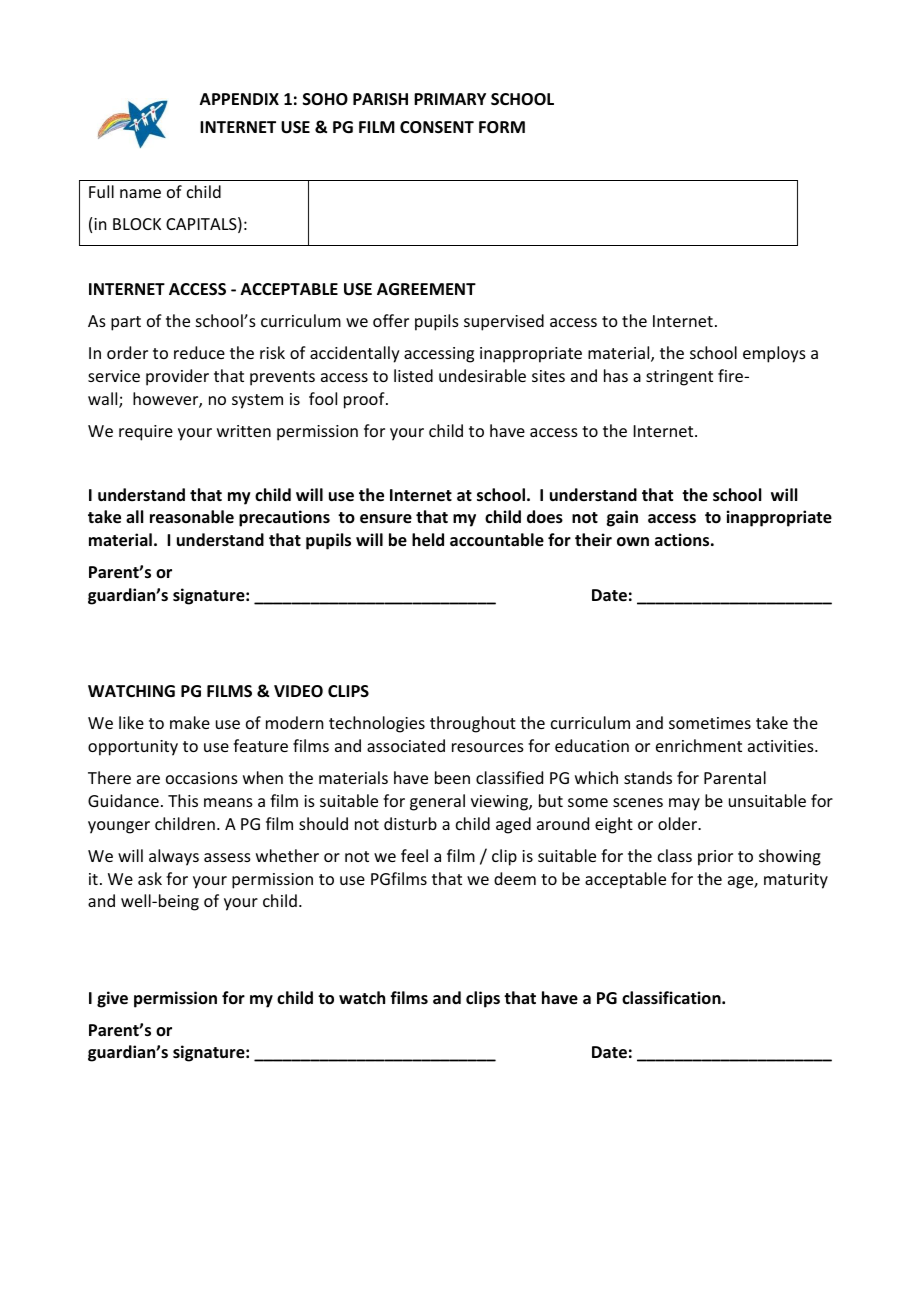  Describe the element at coordinates (679, 378) in the document. I see `stringent` at that location.
